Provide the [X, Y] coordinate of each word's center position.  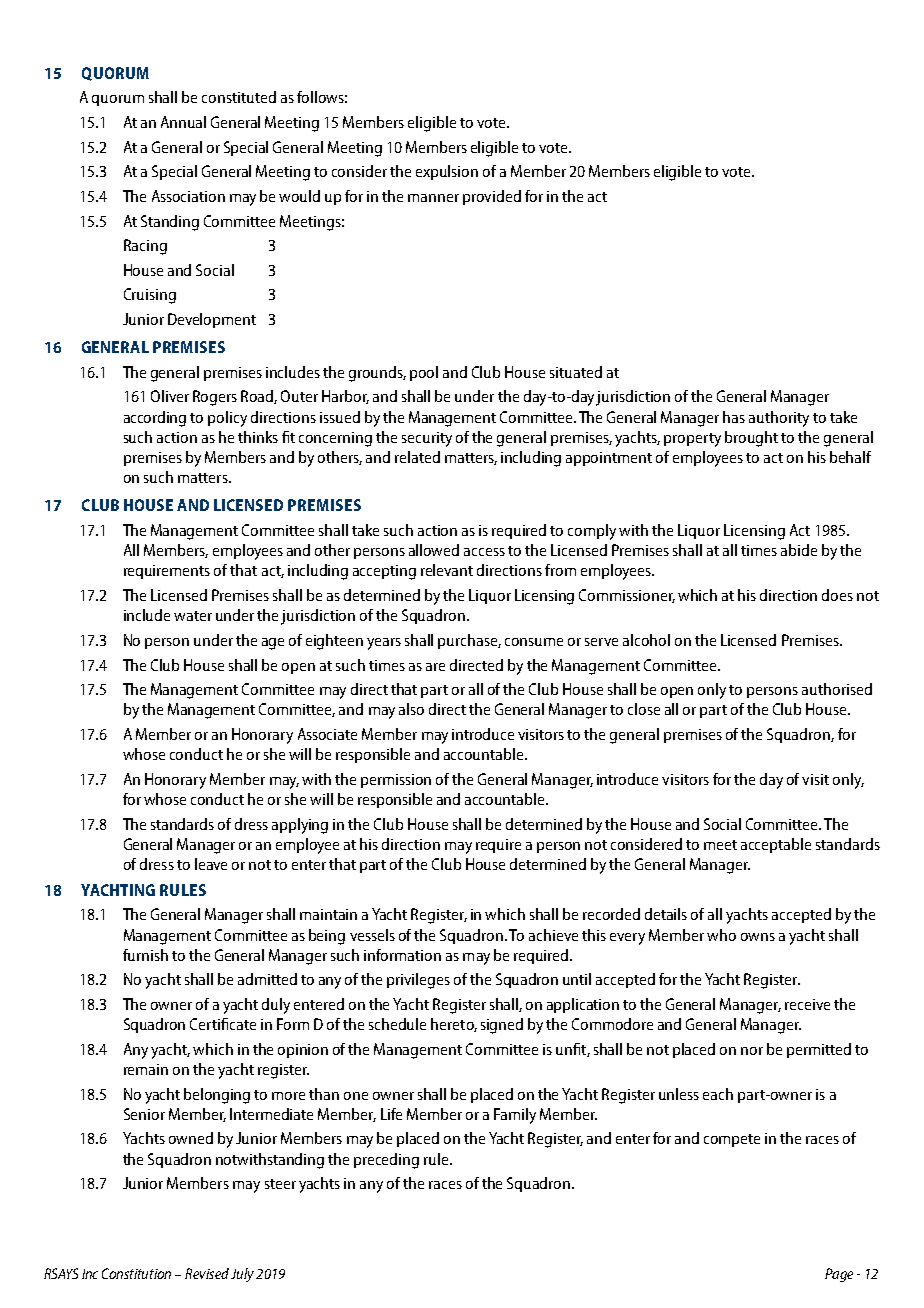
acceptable [776, 845]
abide [799, 550]
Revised [207, 1273]
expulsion [447, 172]
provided [492, 197]
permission [396, 781]
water [193, 616]
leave [211, 864]
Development [212, 320]
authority [779, 419]
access [484, 552]
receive [807, 1004]
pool [424, 373]
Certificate [223, 1024]
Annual [183, 122]
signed [502, 1026]
